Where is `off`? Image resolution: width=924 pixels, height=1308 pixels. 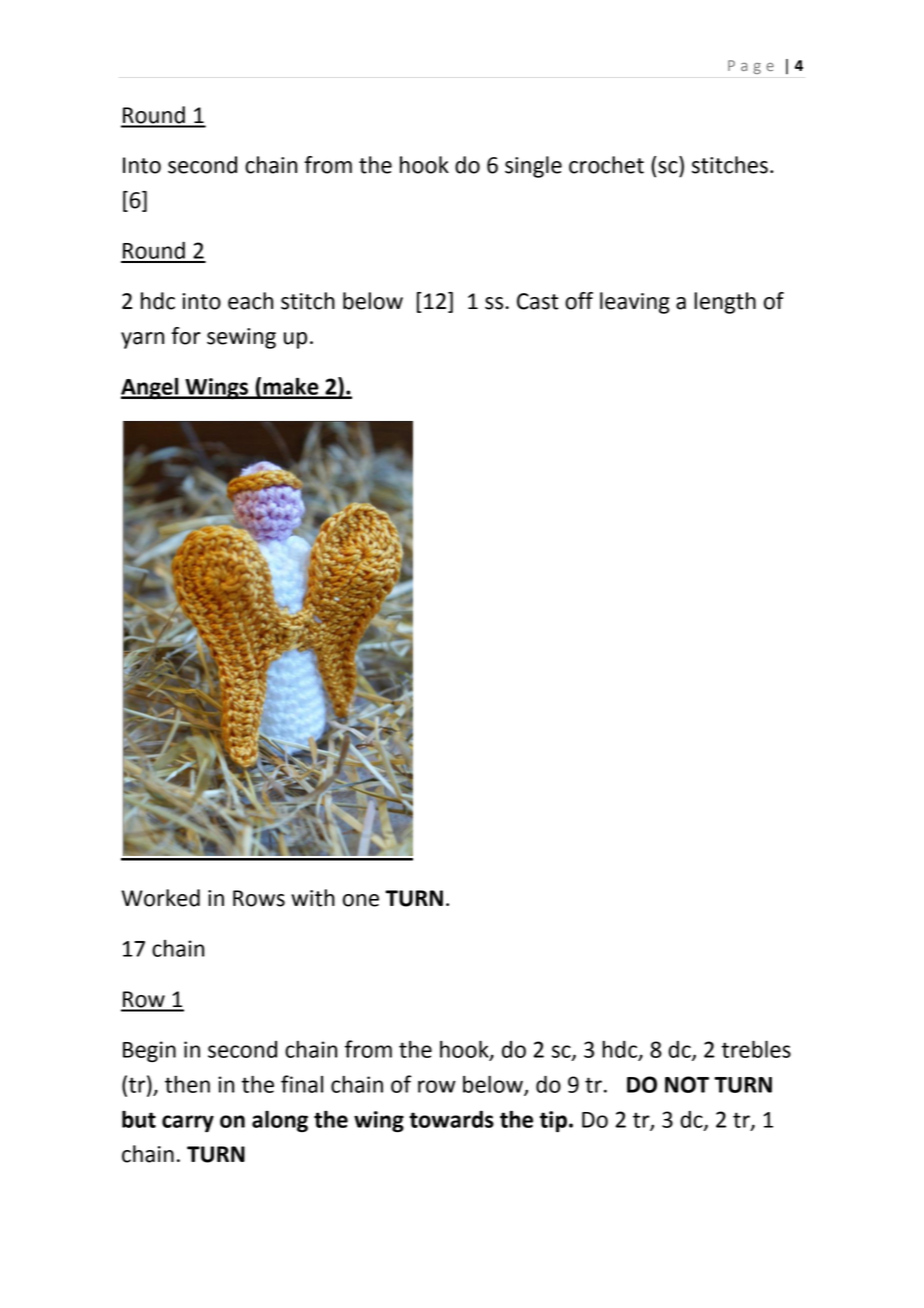
off is located at coordinates (579, 301).
